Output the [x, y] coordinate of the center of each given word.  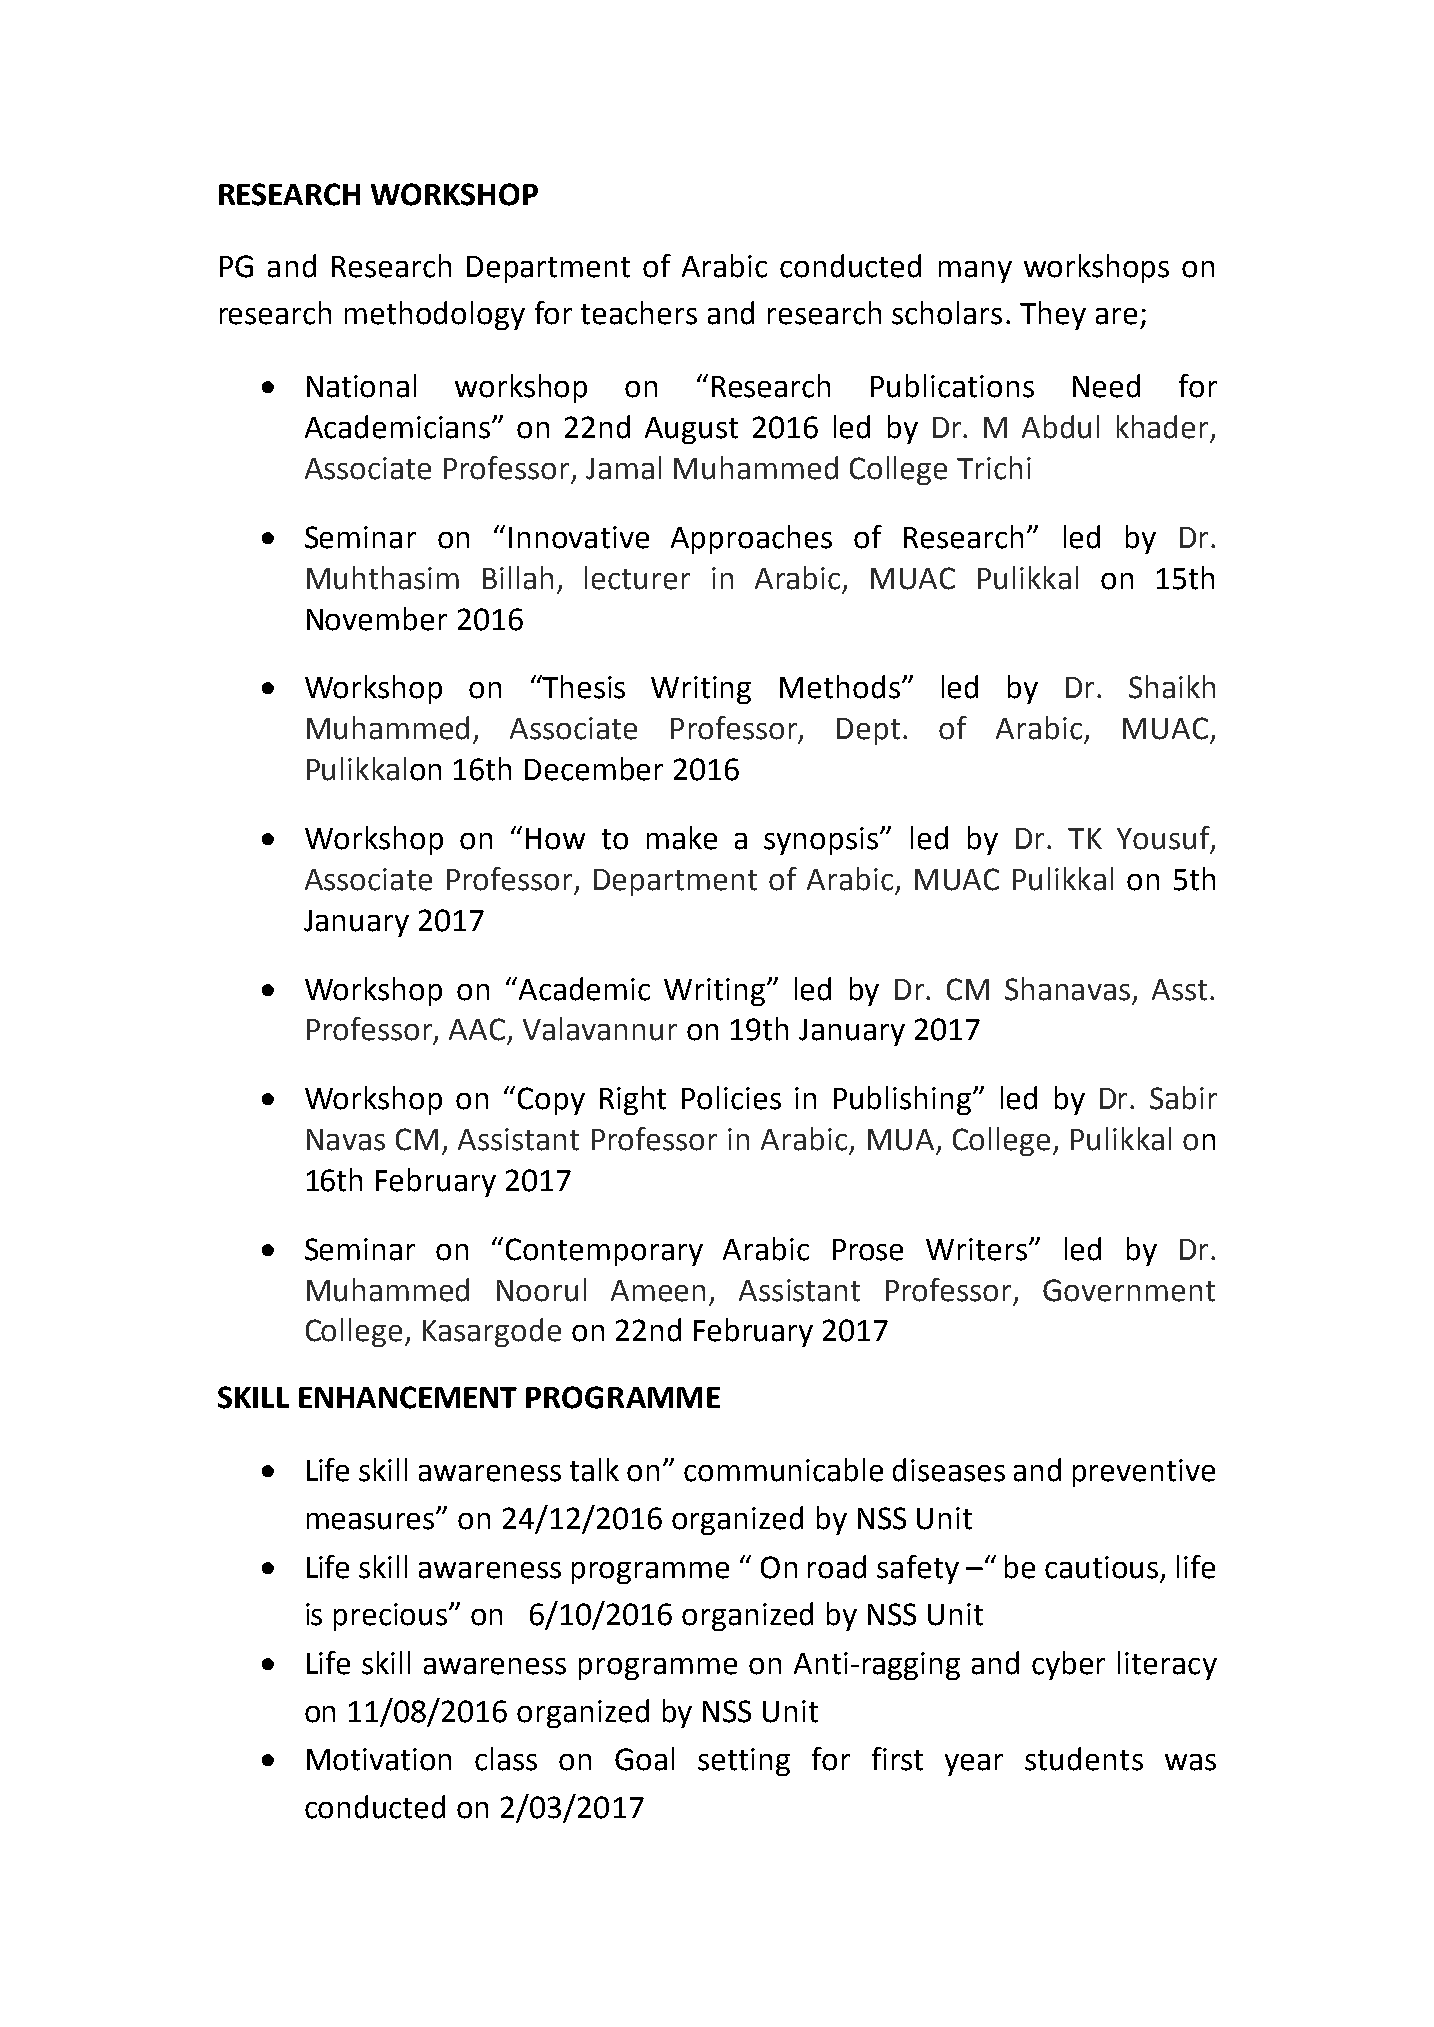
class [506, 1759]
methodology [435, 315]
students [1084, 1759]
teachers [639, 313]
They [1053, 315]
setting [744, 1762]
